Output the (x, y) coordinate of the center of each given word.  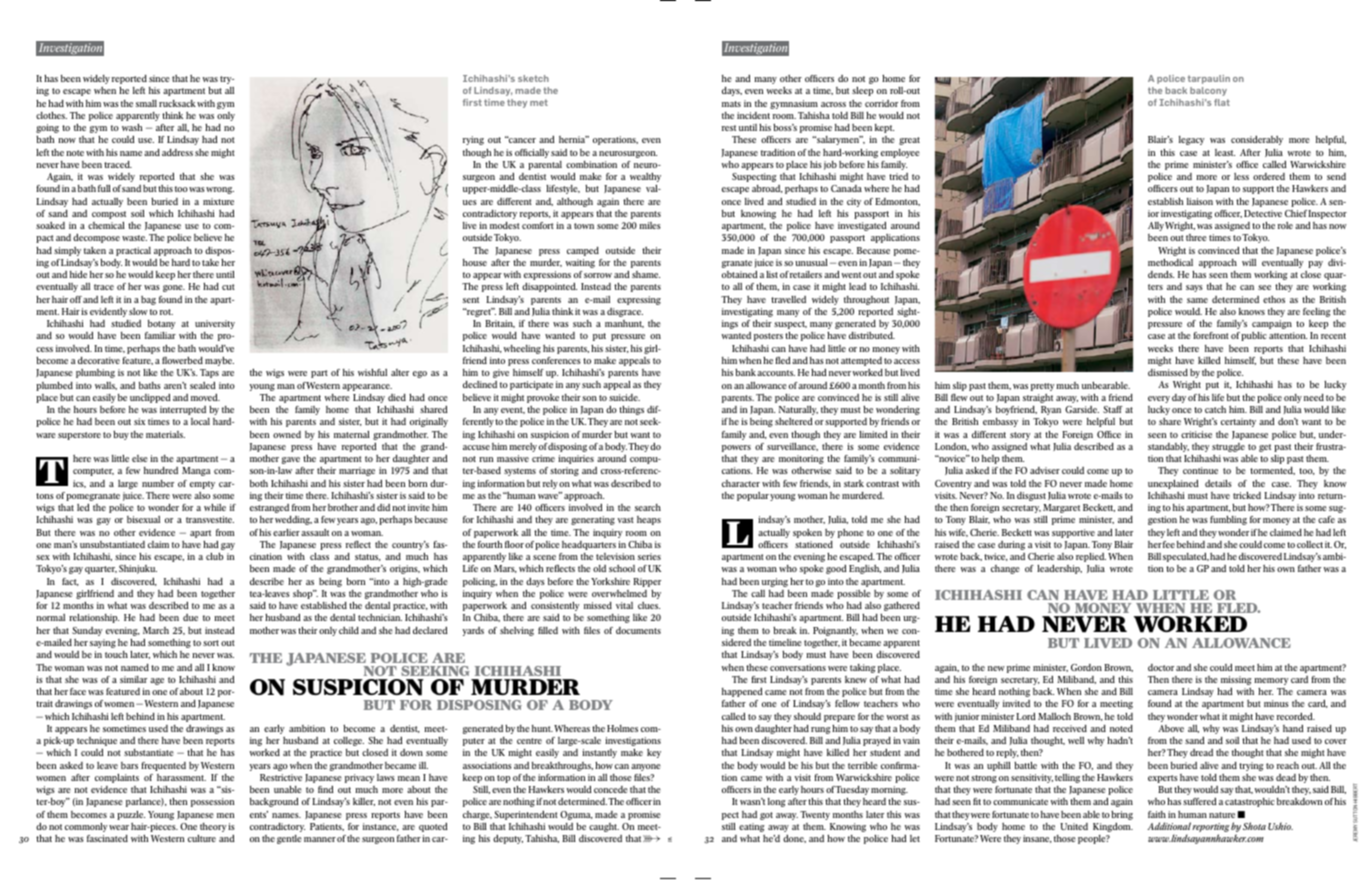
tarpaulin (1209, 79)
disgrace (625, 312)
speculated (1186, 557)
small (146, 103)
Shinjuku (138, 569)
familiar (160, 335)
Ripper (647, 584)
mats (731, 104)
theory (212, 829)
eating (752, 827)
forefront (1211, 335)
